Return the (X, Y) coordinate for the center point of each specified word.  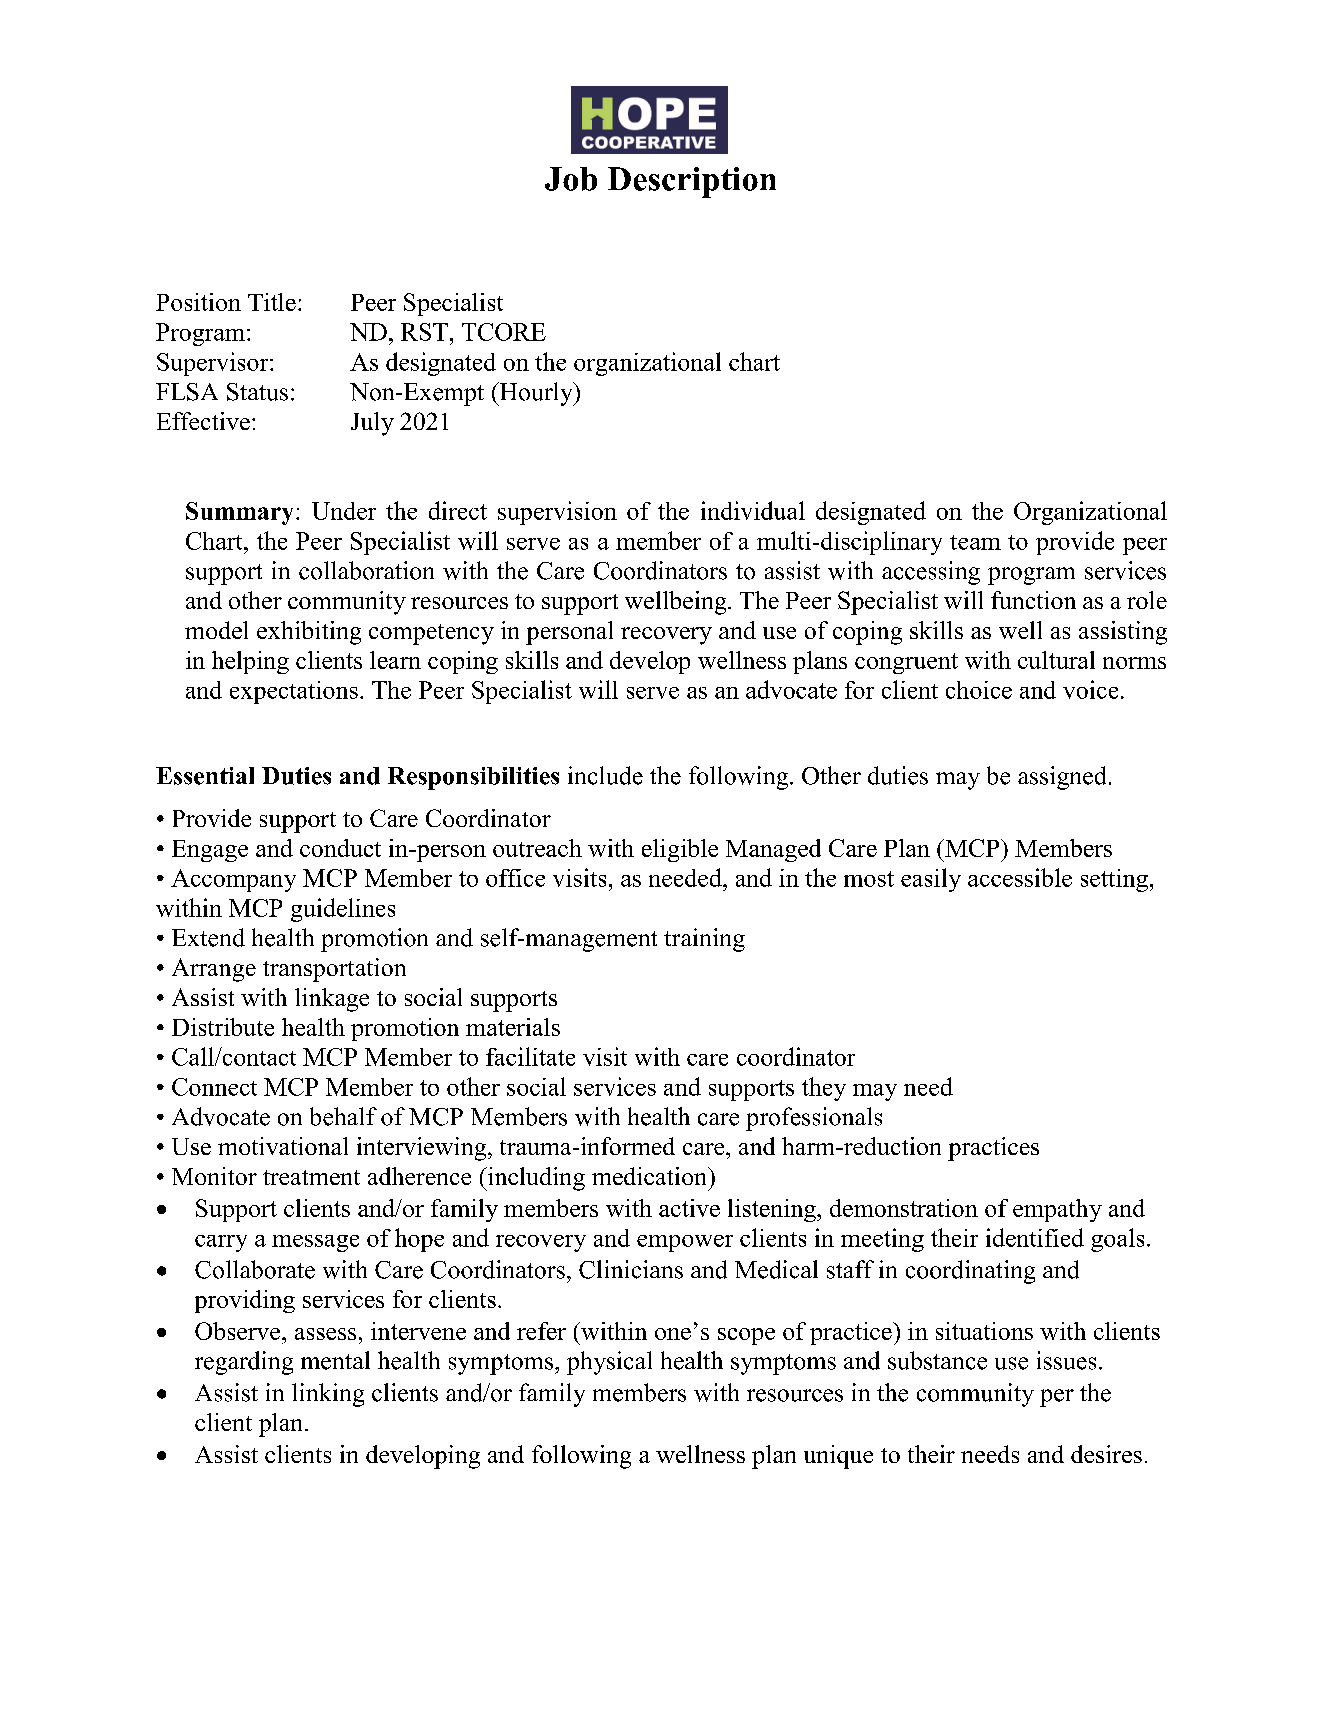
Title (272, 302)
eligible (680, 850)
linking (328, 1395)
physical (609, 1363)
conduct (340, 848)
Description (692, 182)
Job (571, 179)
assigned (1062, 778)
